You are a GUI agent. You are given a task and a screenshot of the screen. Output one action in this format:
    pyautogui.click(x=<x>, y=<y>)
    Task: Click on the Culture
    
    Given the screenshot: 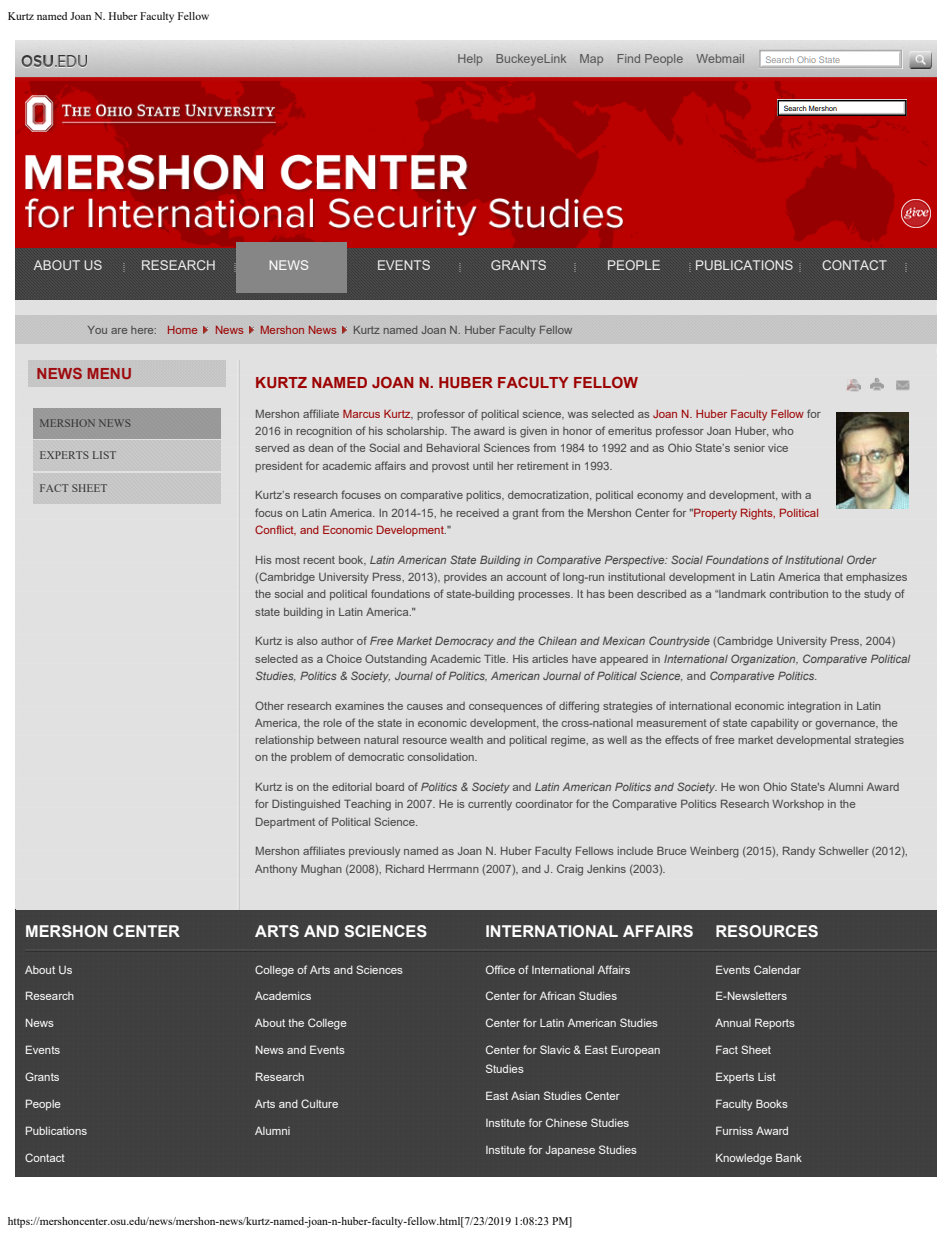 What is the action you would take?
    pyautogui.click(x=319, y=1103)
